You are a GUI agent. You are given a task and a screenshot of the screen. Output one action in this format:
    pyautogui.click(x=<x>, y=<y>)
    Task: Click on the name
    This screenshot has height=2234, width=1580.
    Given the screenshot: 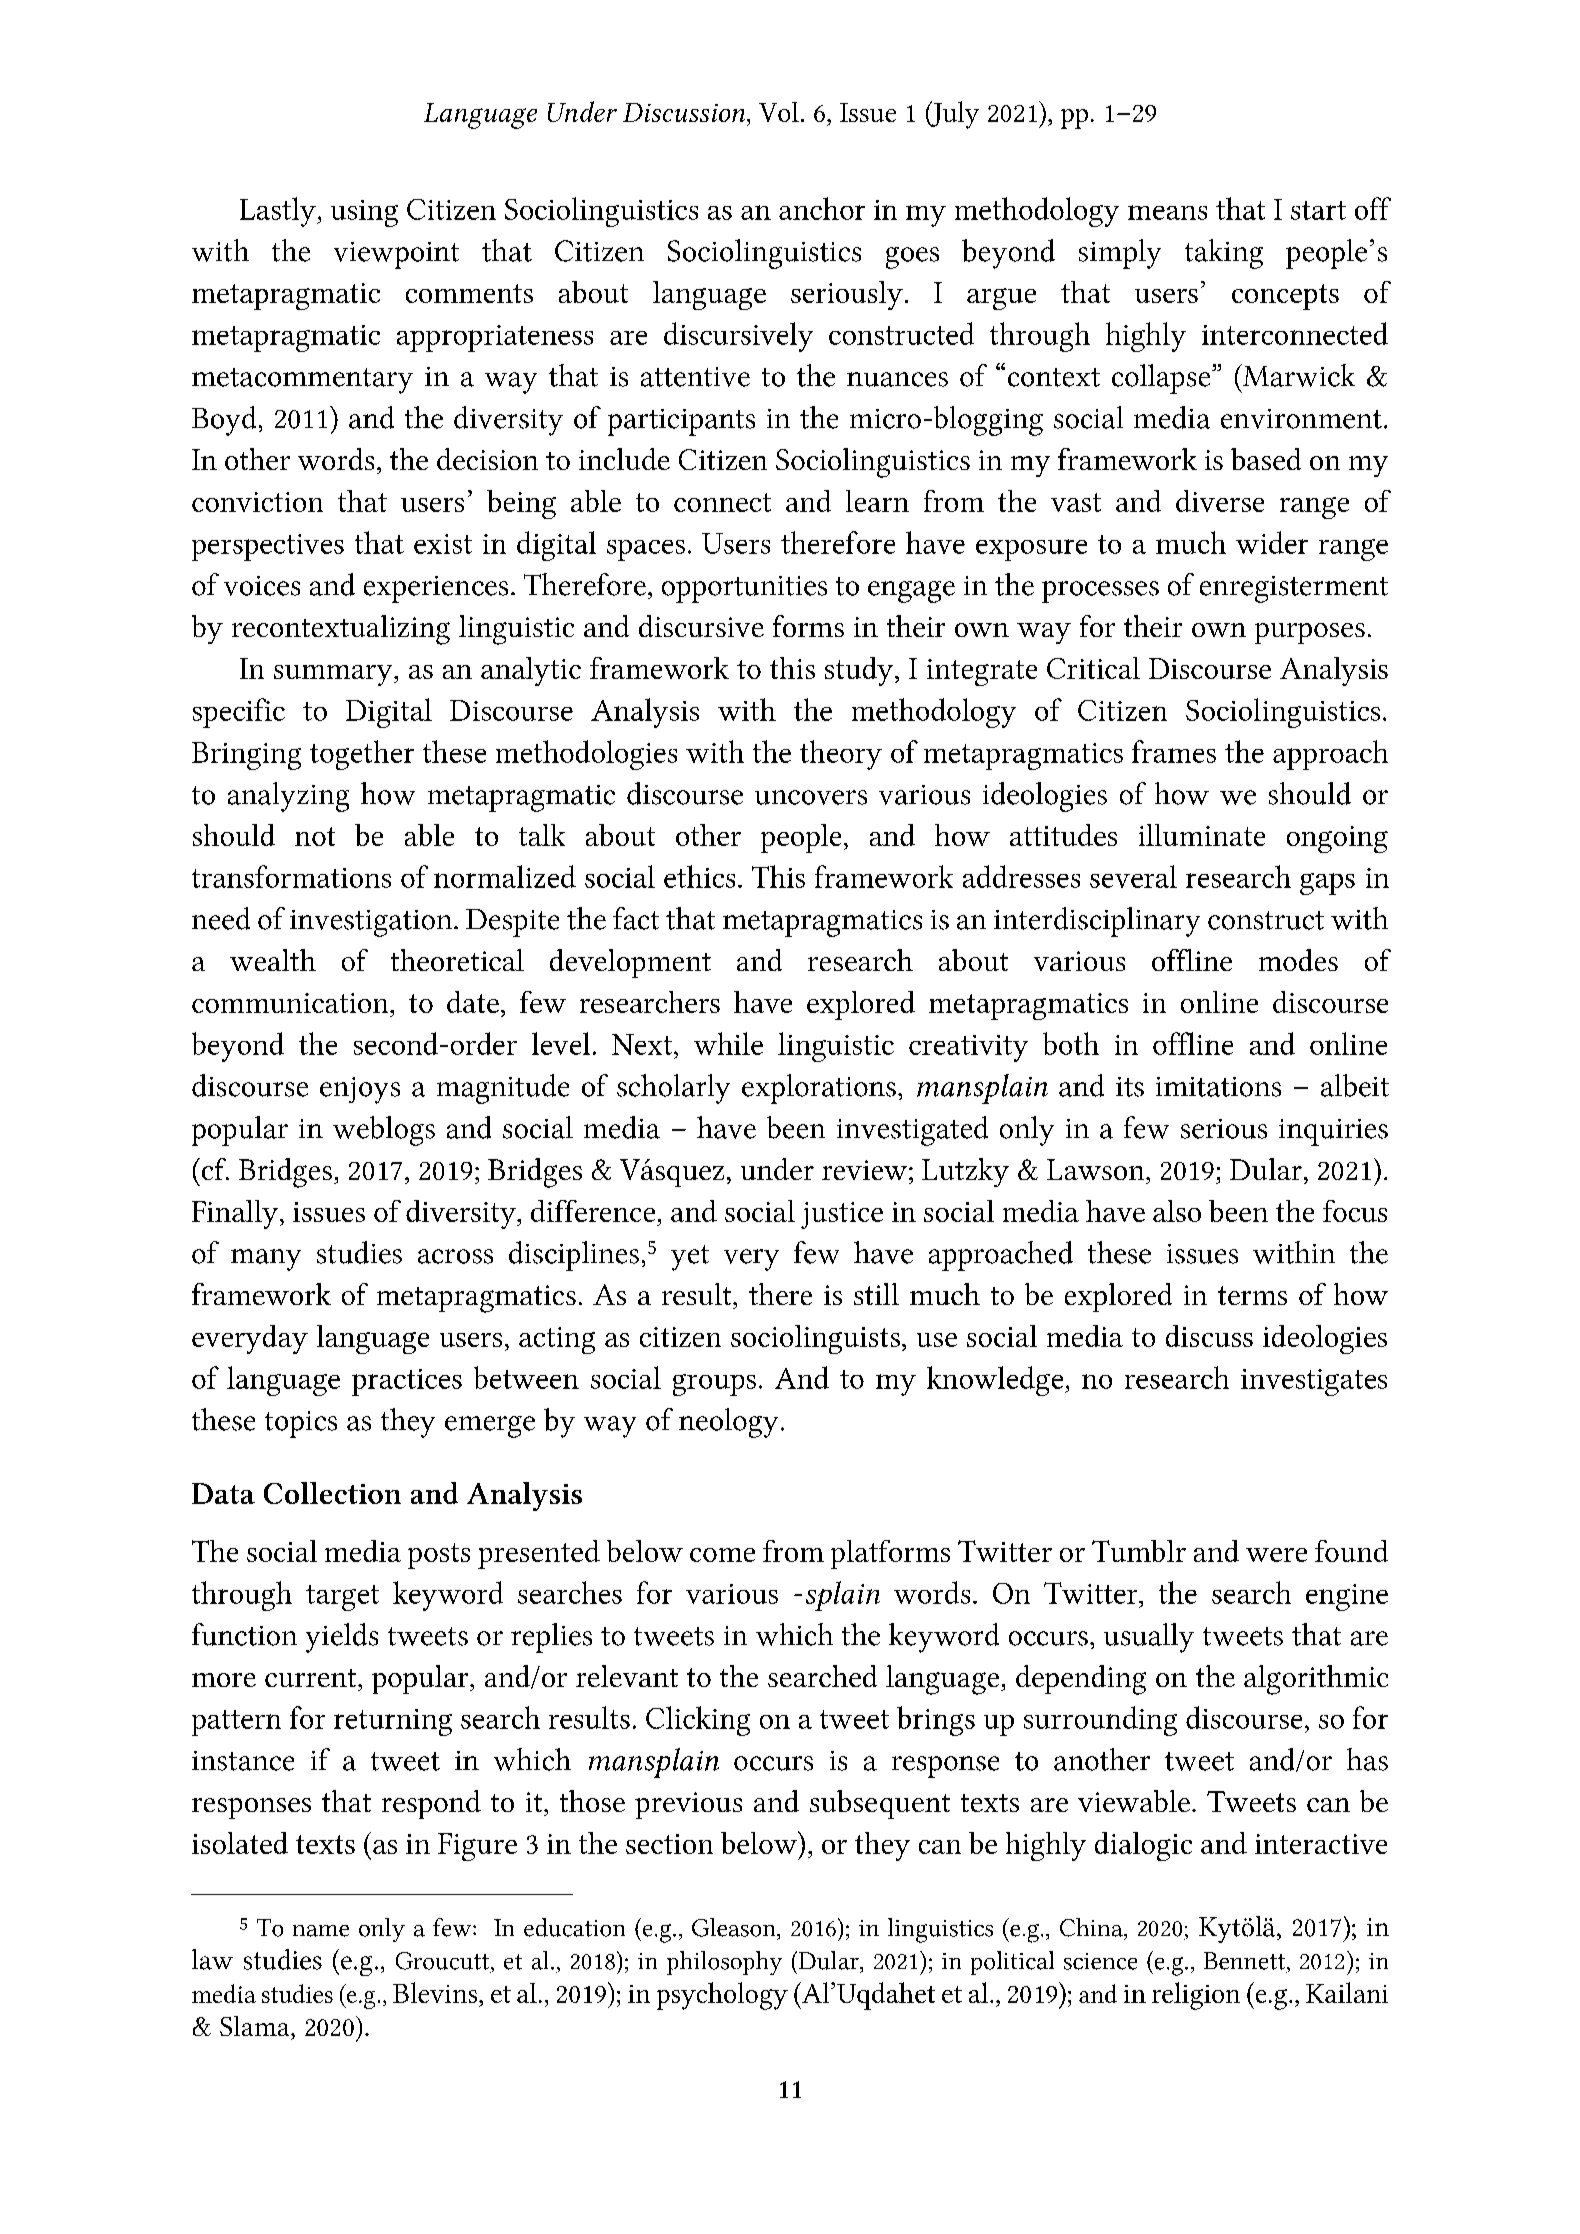 What is the action you would take?
    pyautogui.click(x=321, y=1931)
